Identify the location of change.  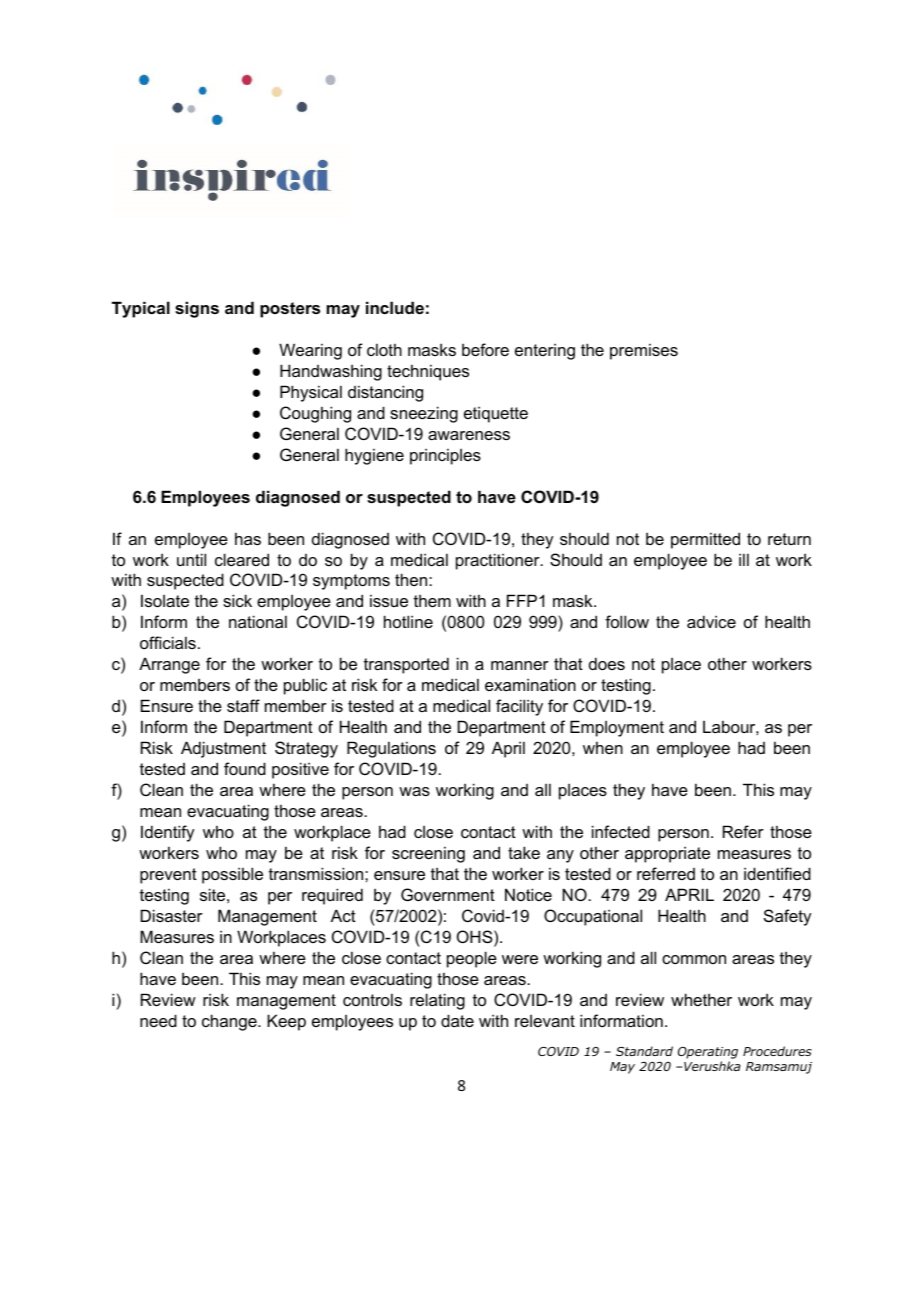
(230, 1022).
